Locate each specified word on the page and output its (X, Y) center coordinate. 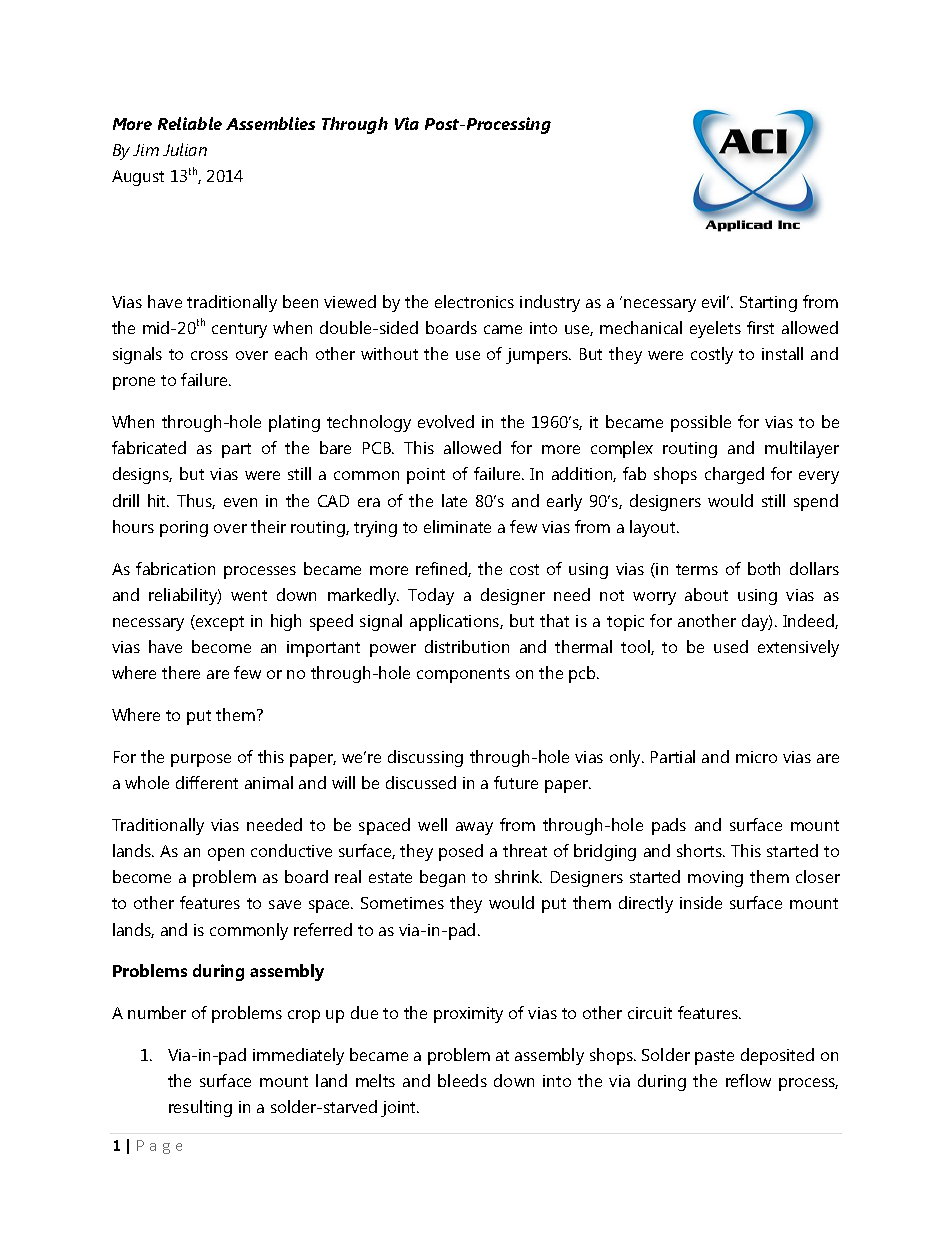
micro (756, 757)
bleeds (462, 1080)
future (516, 782)
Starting (768, 304)
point (426, 476)
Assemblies (270, 123)
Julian (185, 149)
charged (734, 475)
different (207, 782)
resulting (200, 1108)
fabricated (149, 447)
